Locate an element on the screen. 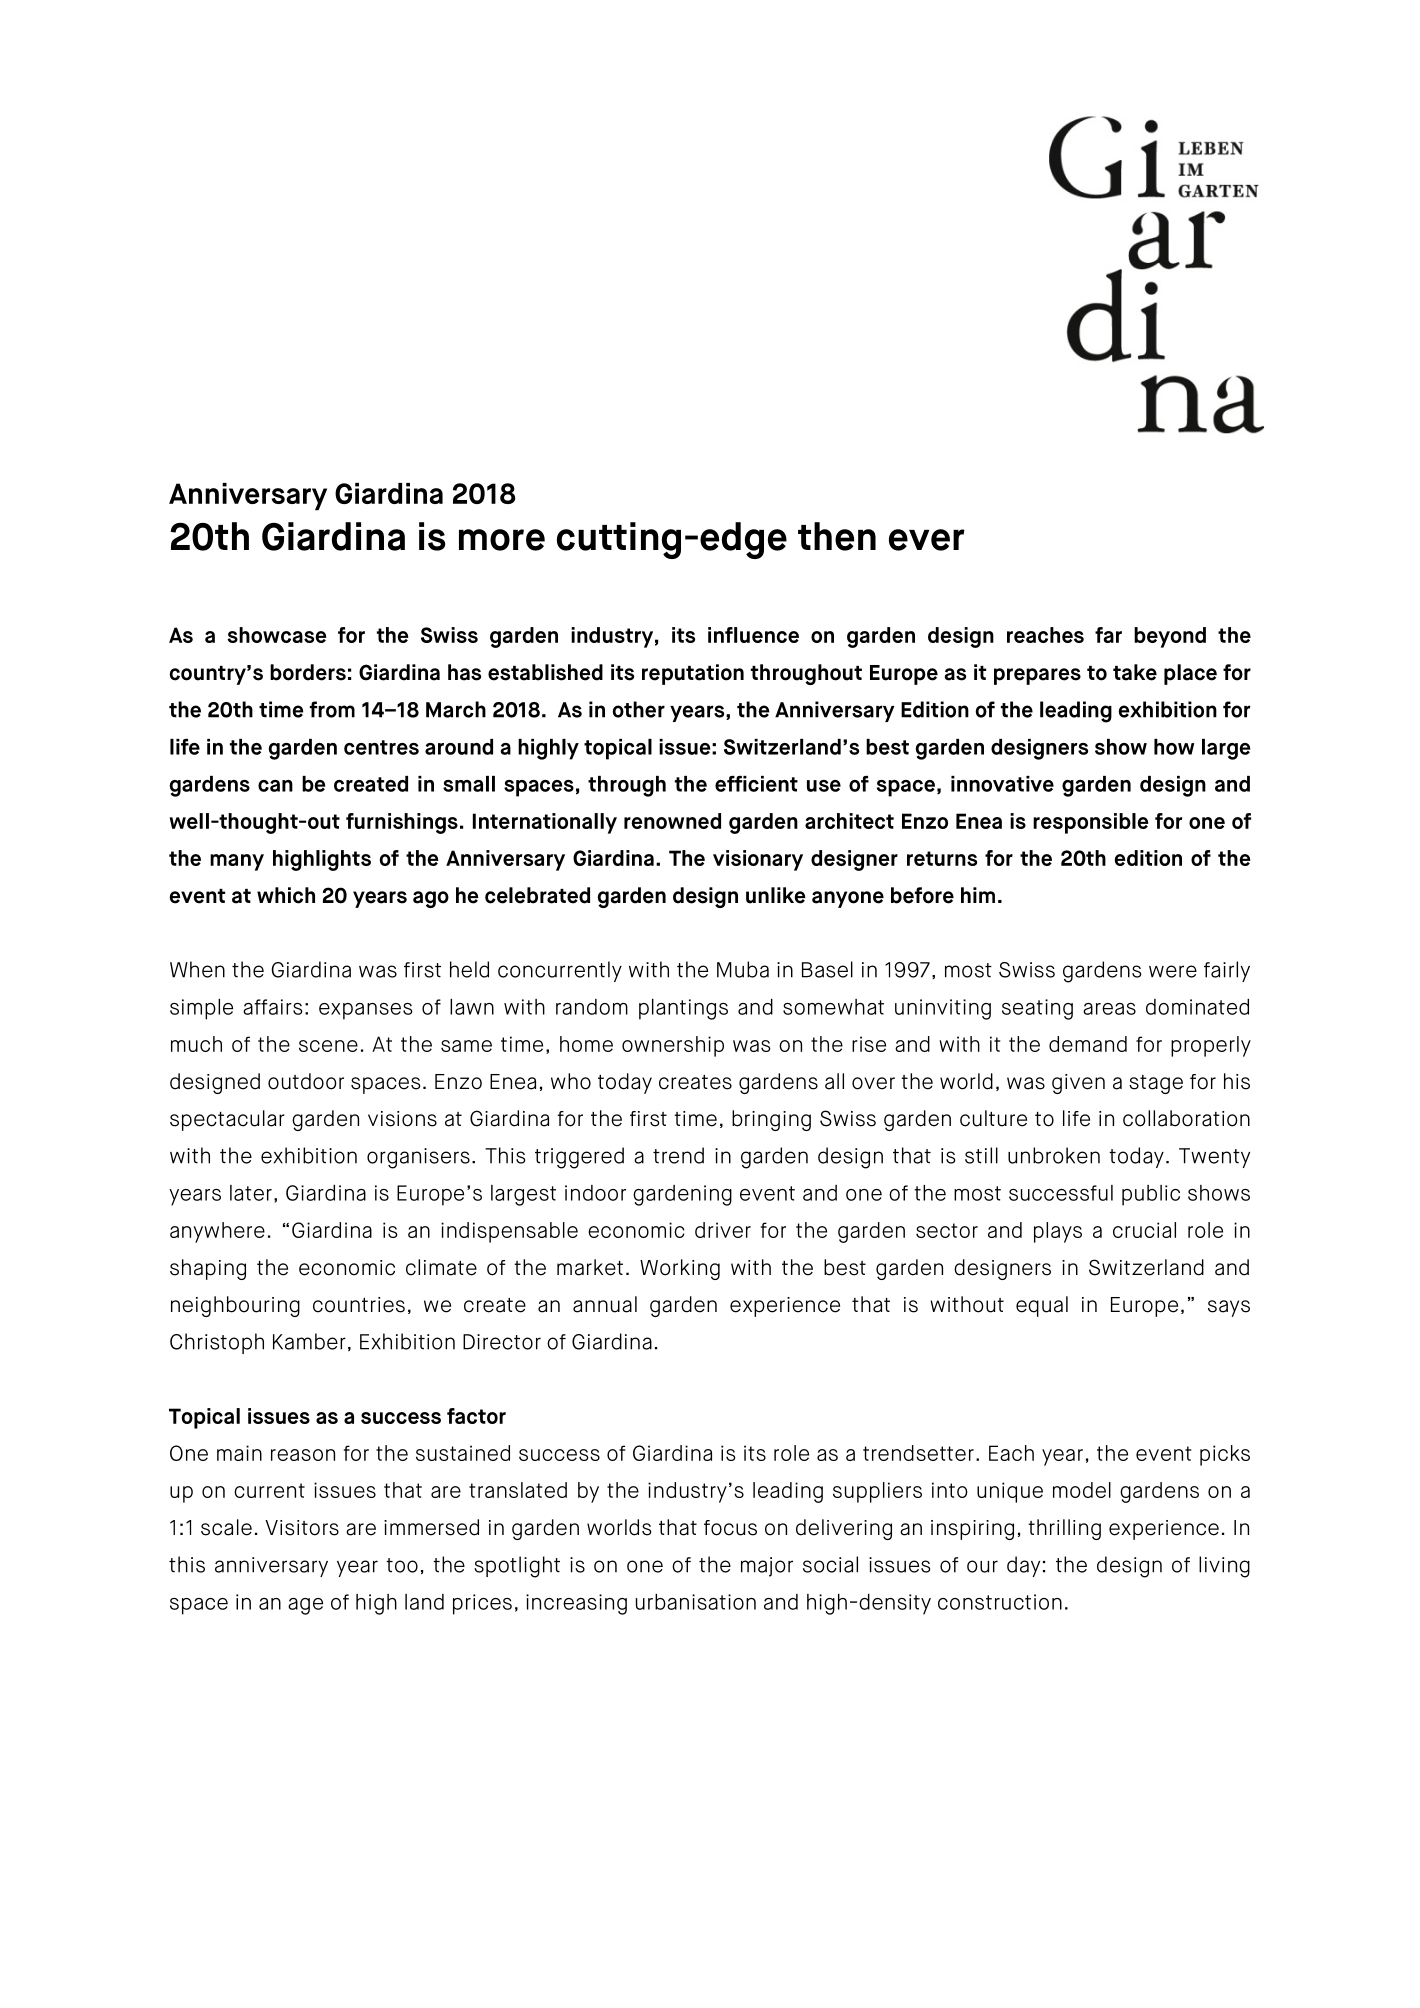 Image resolution: width=1420 pixels, height=2008 pixels. later is located at coordinates (251, 1193).
